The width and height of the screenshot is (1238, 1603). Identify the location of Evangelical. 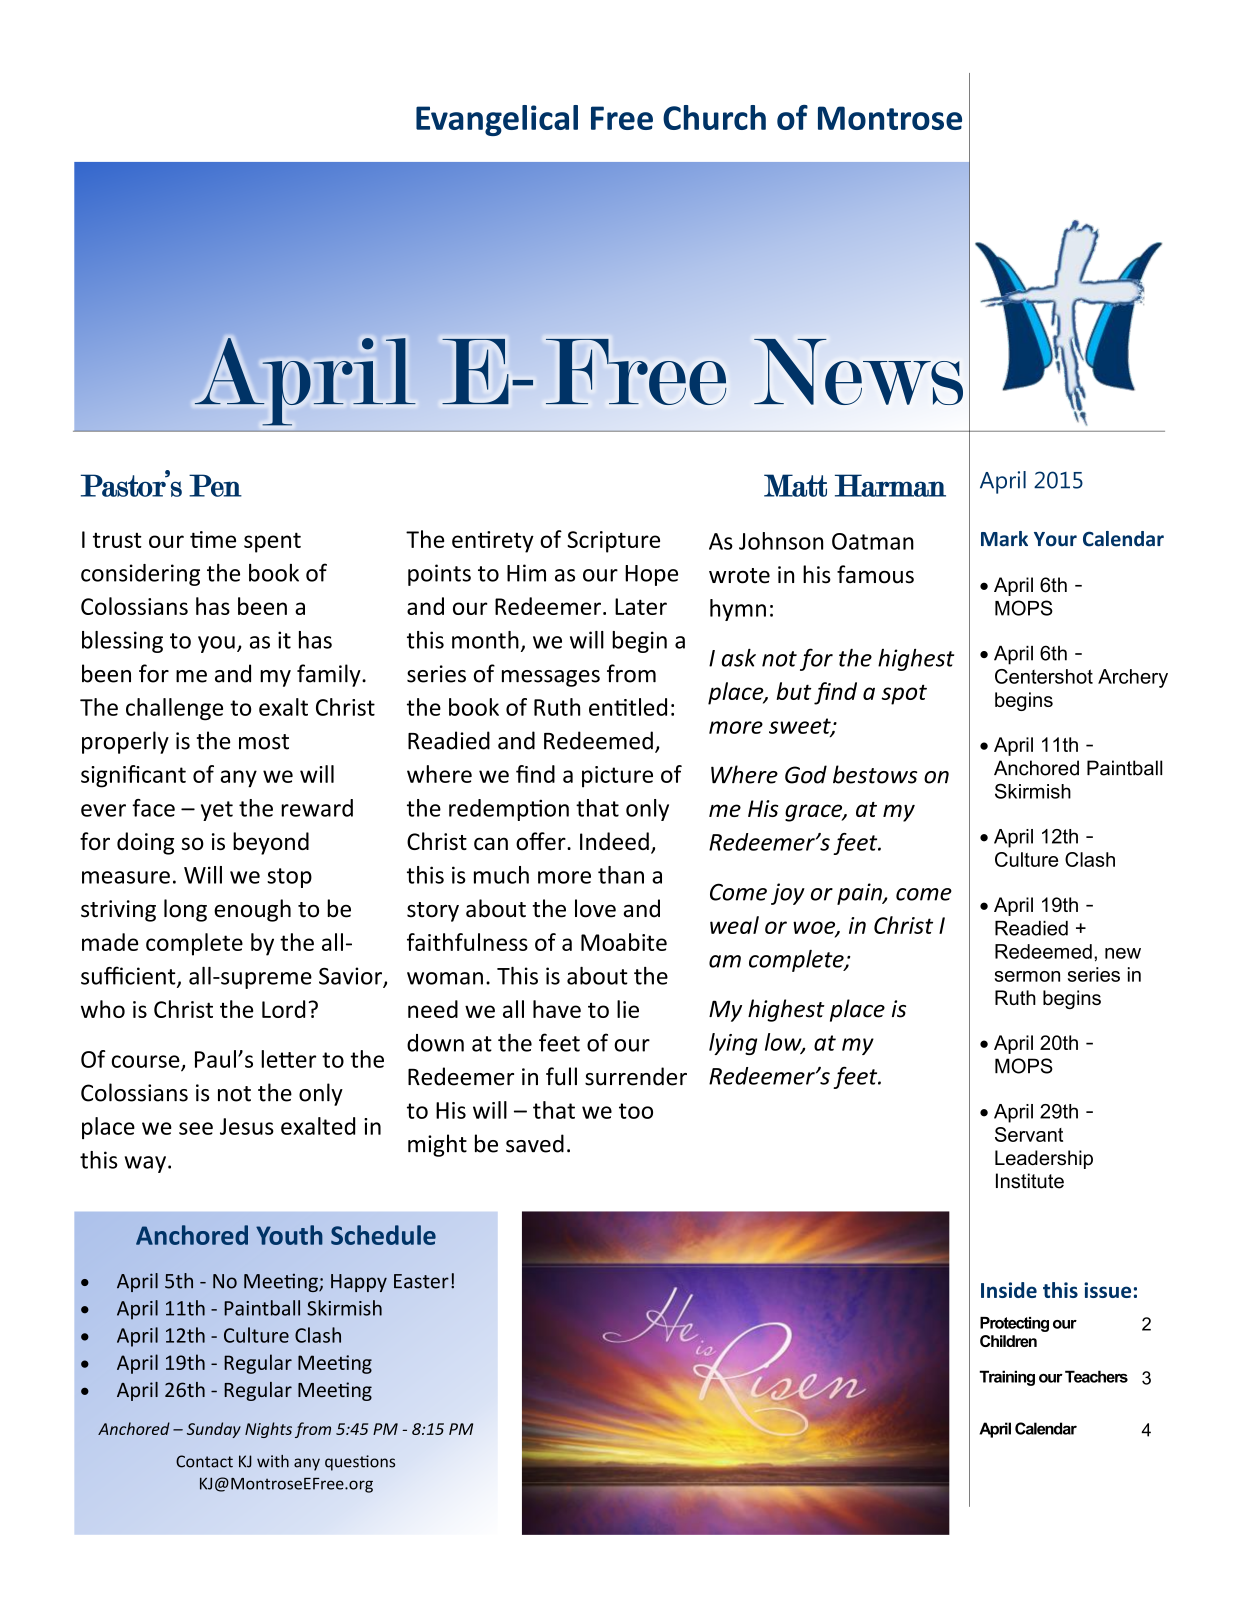
(497, 120).
